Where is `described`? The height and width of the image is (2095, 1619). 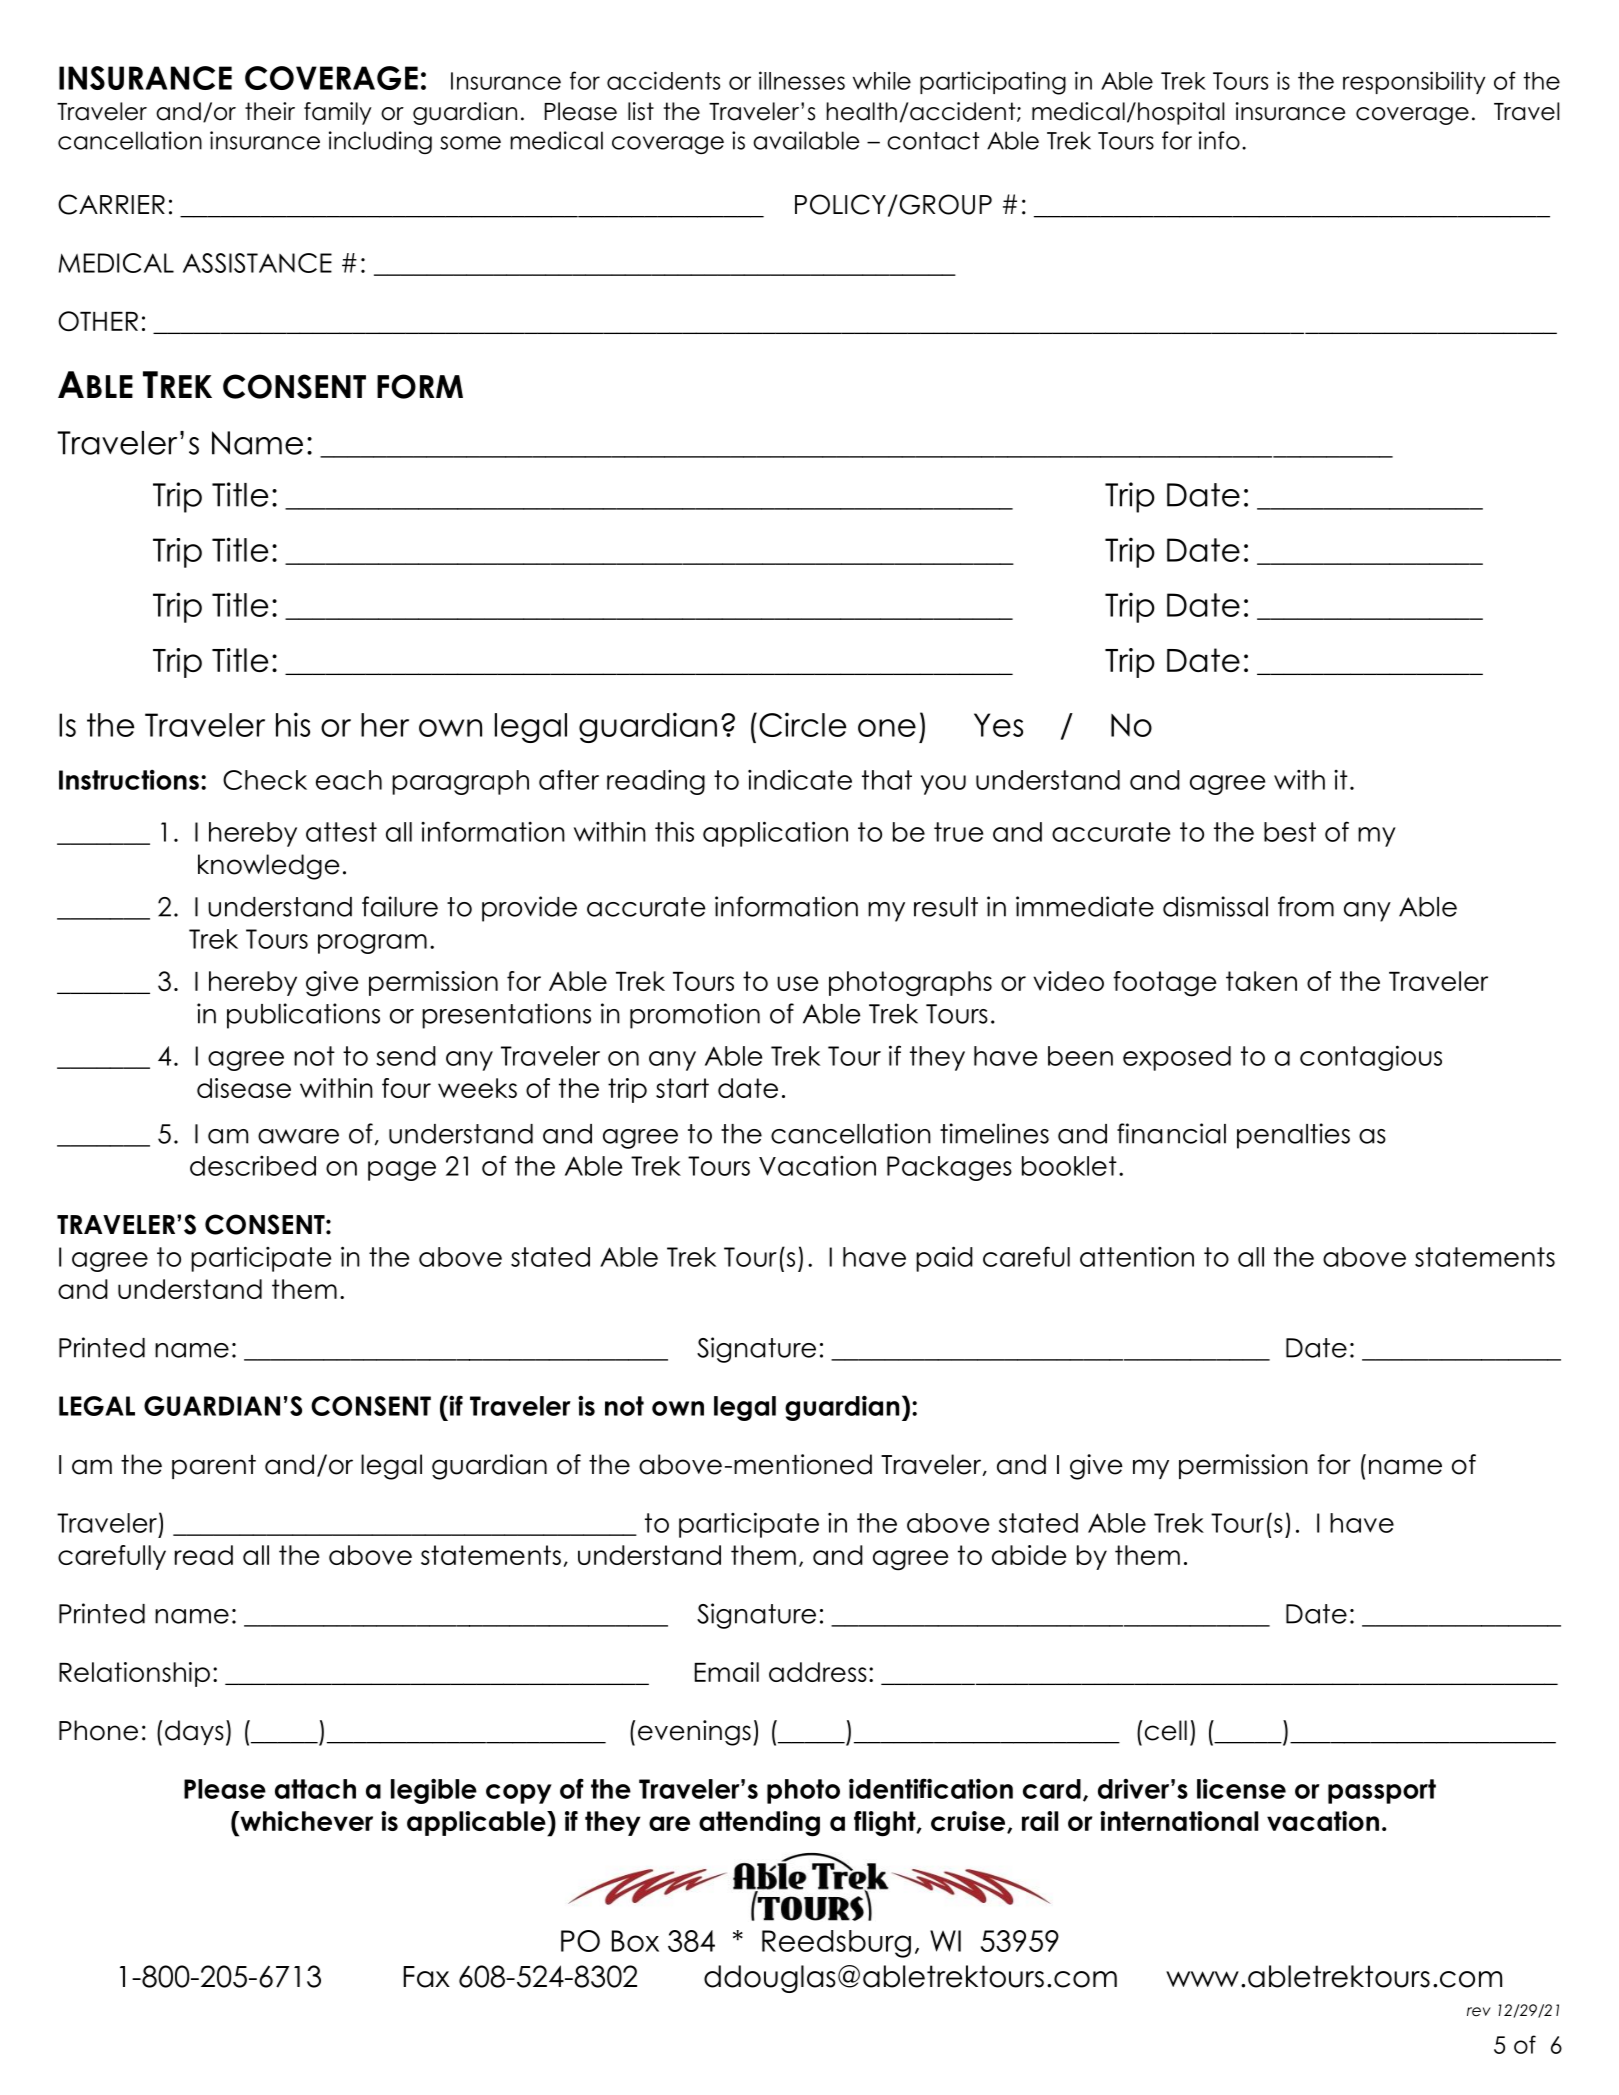
described is located at coordinates (253, 1166).
